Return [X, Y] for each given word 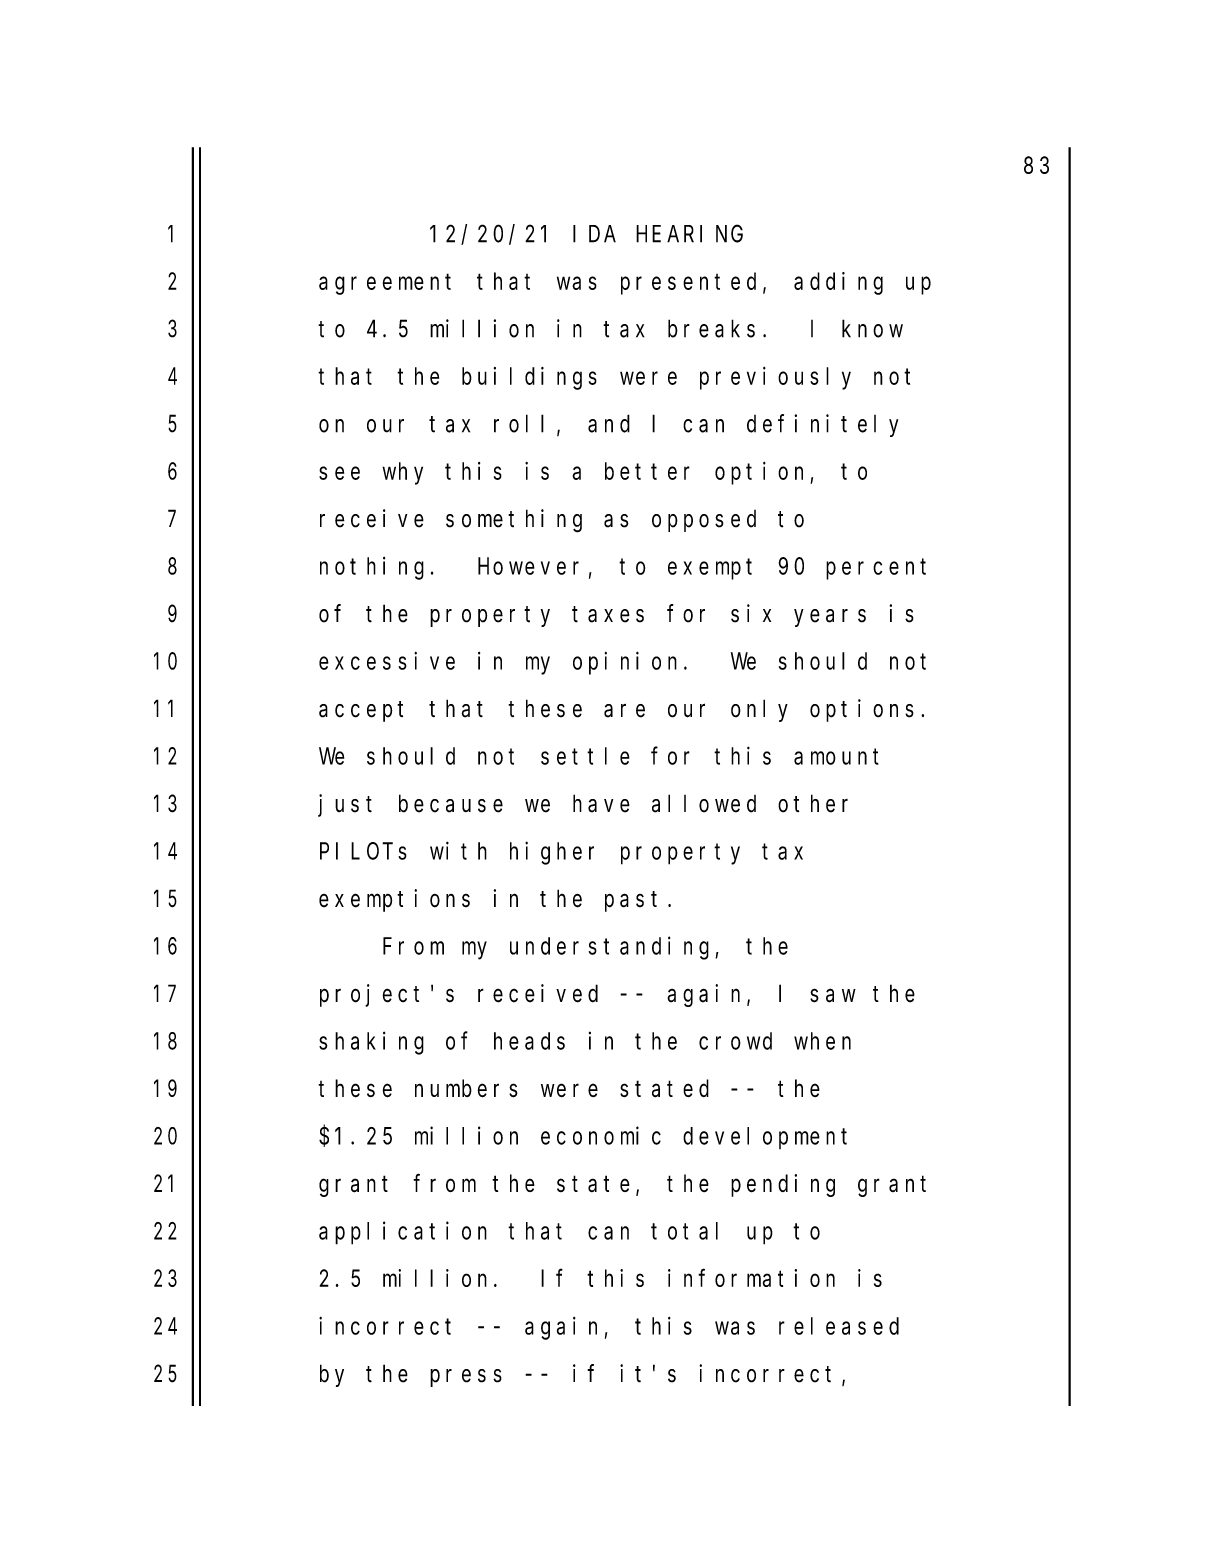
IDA [594, 234]
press [466, 1378]
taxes [608, 614]
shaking [371, 1043]
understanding [613, 948]
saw [833, 996]
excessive [387, 661]
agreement [385, 284]
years [830, 618]
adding [838, 283]
